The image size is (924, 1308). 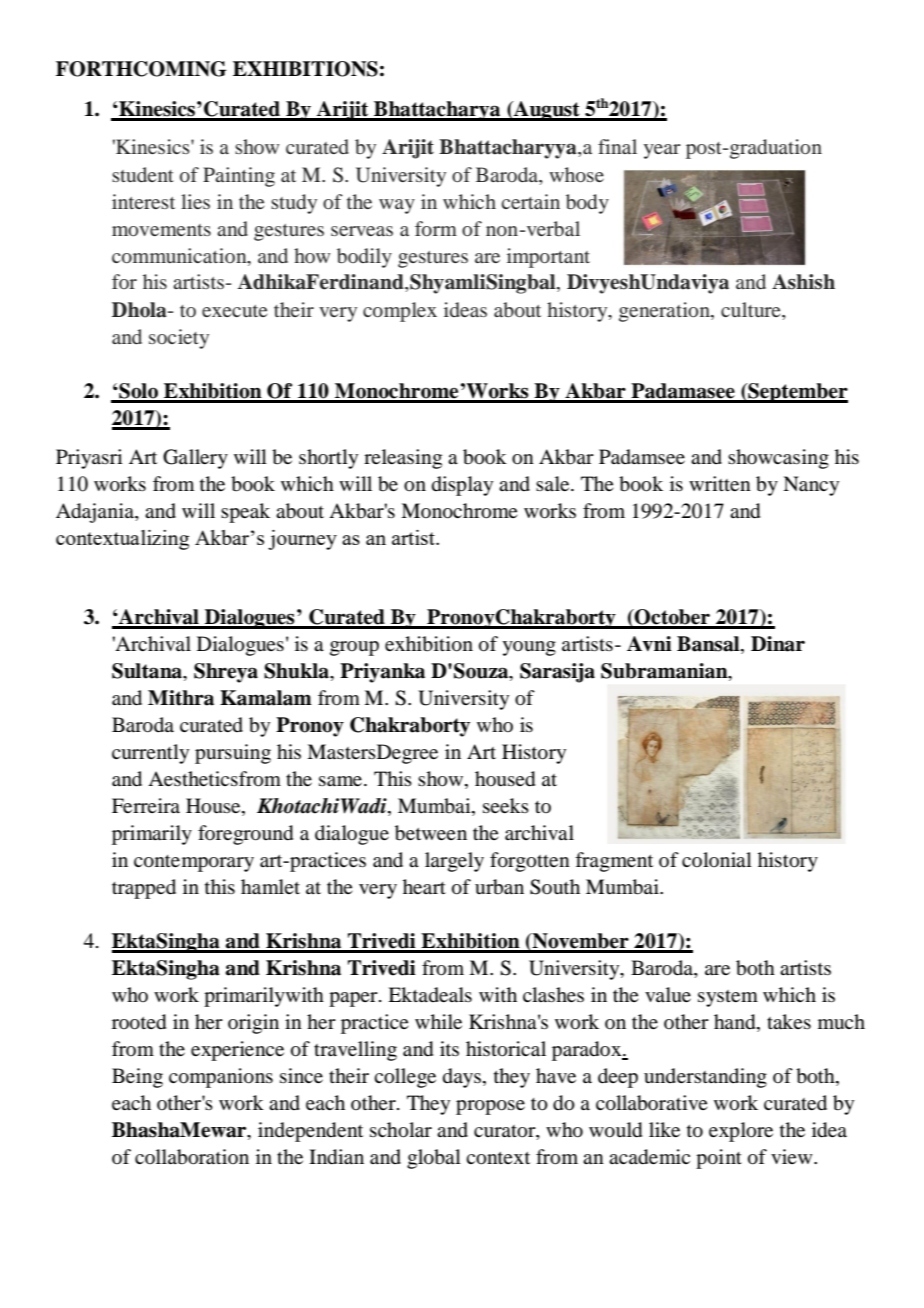 I want to click on explore, so click(x=741, y=1132).
